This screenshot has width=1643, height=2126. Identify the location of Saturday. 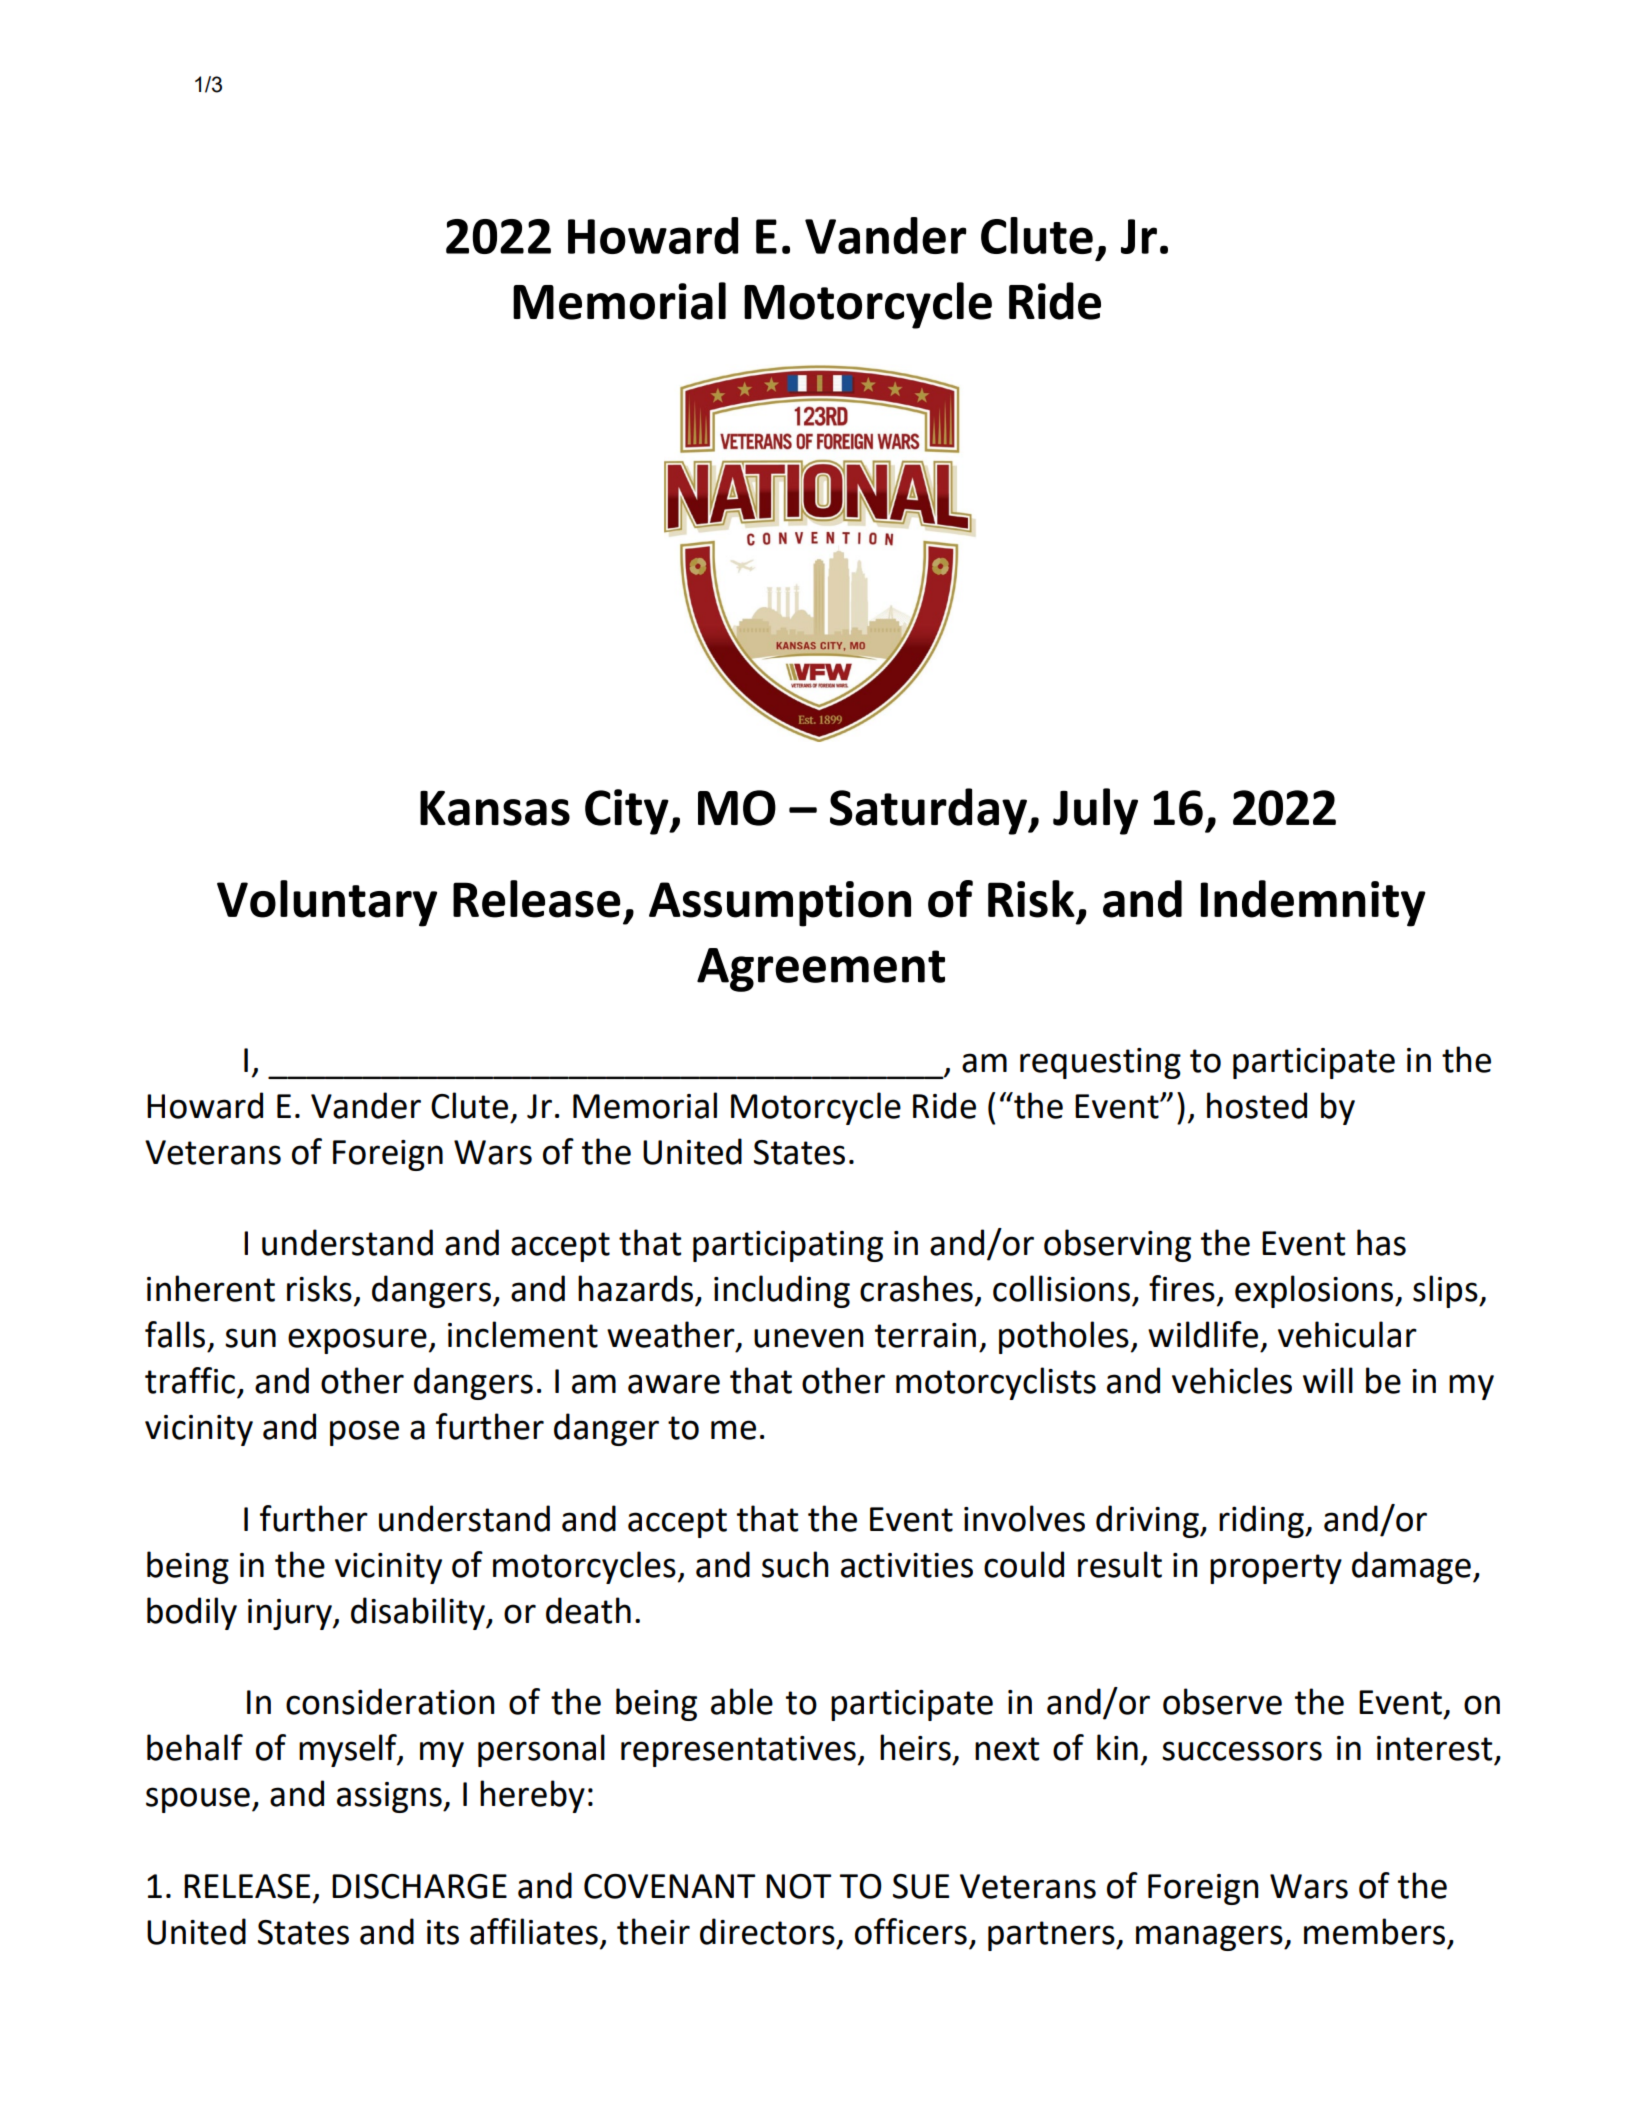
(929, 811).
